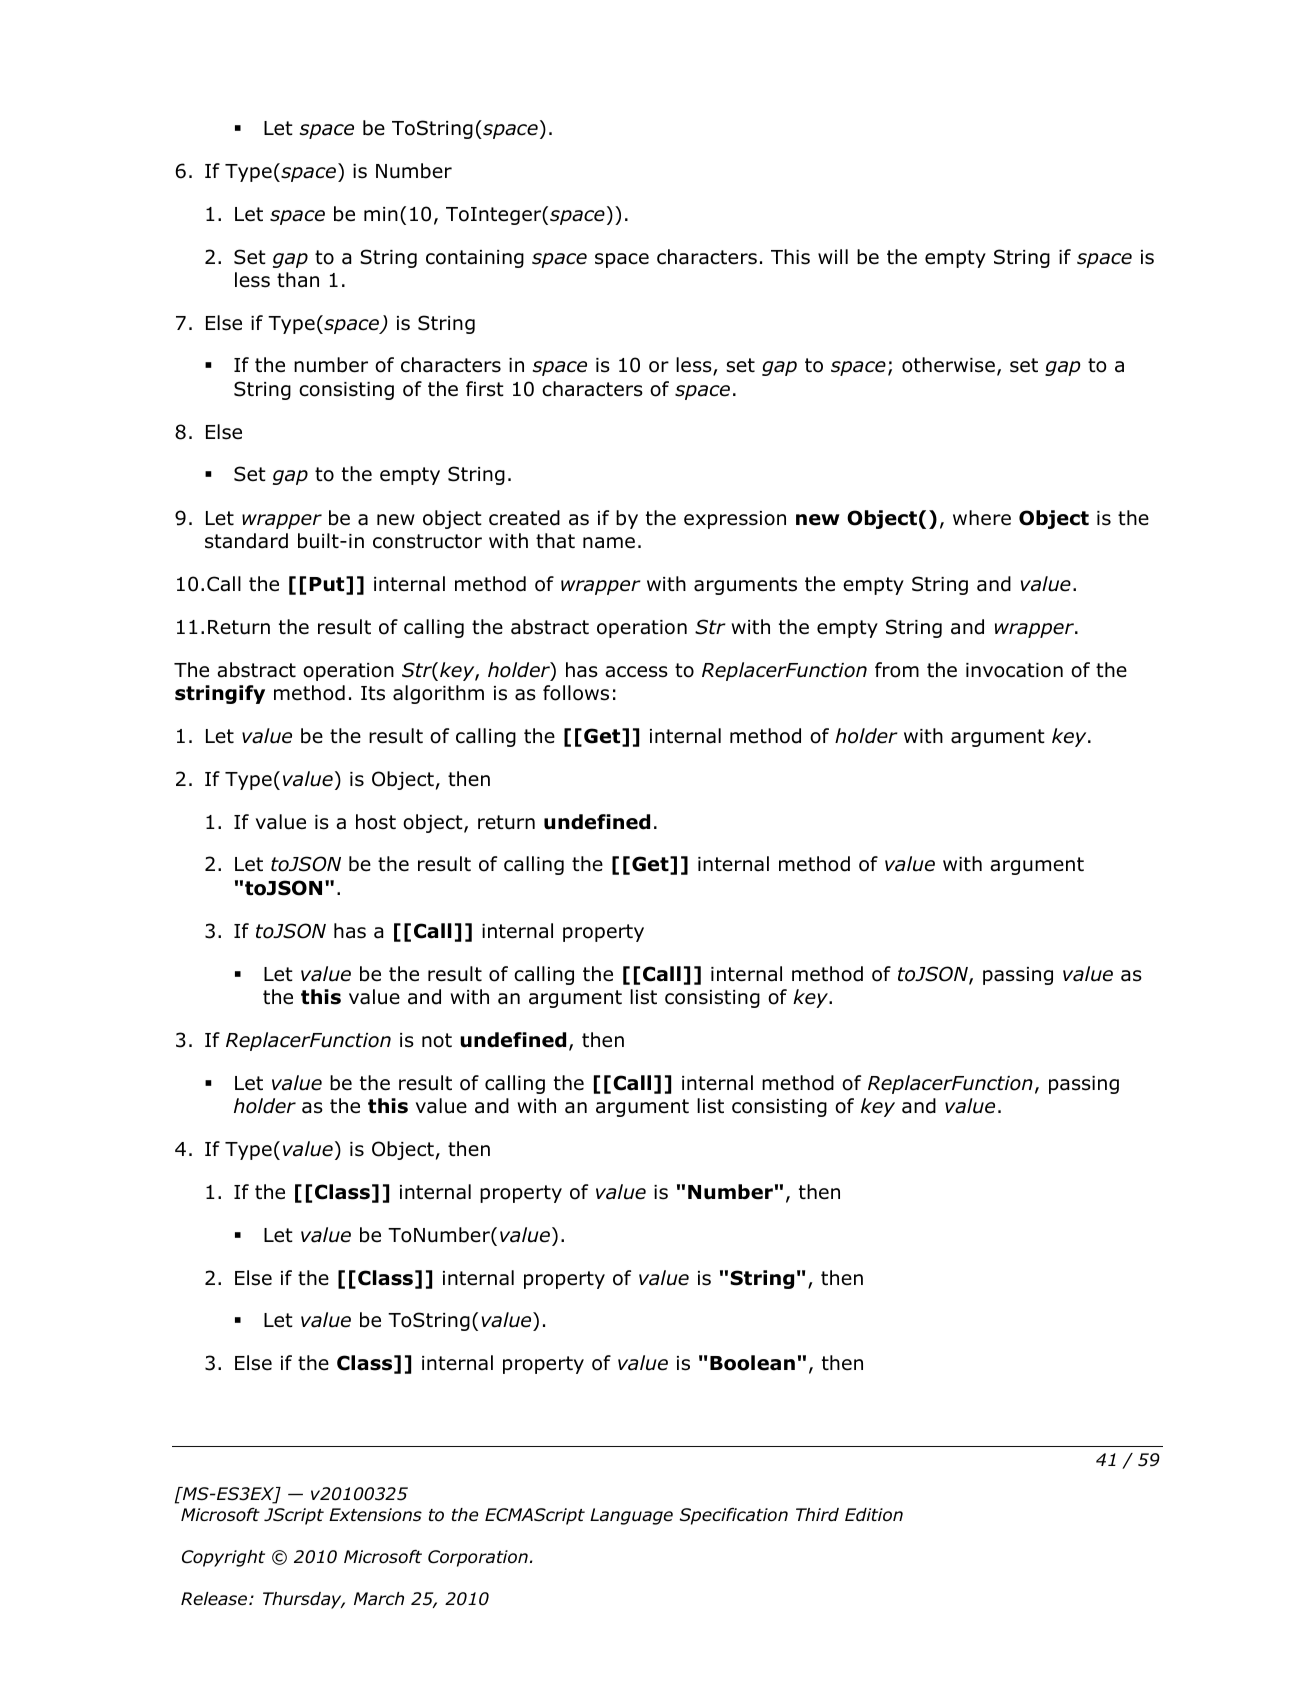 Image resolution: width=1314 pixels, height=1701 pixels. Describe the element at coordinates (437, 1040) in the document. I see `not` at that location.
